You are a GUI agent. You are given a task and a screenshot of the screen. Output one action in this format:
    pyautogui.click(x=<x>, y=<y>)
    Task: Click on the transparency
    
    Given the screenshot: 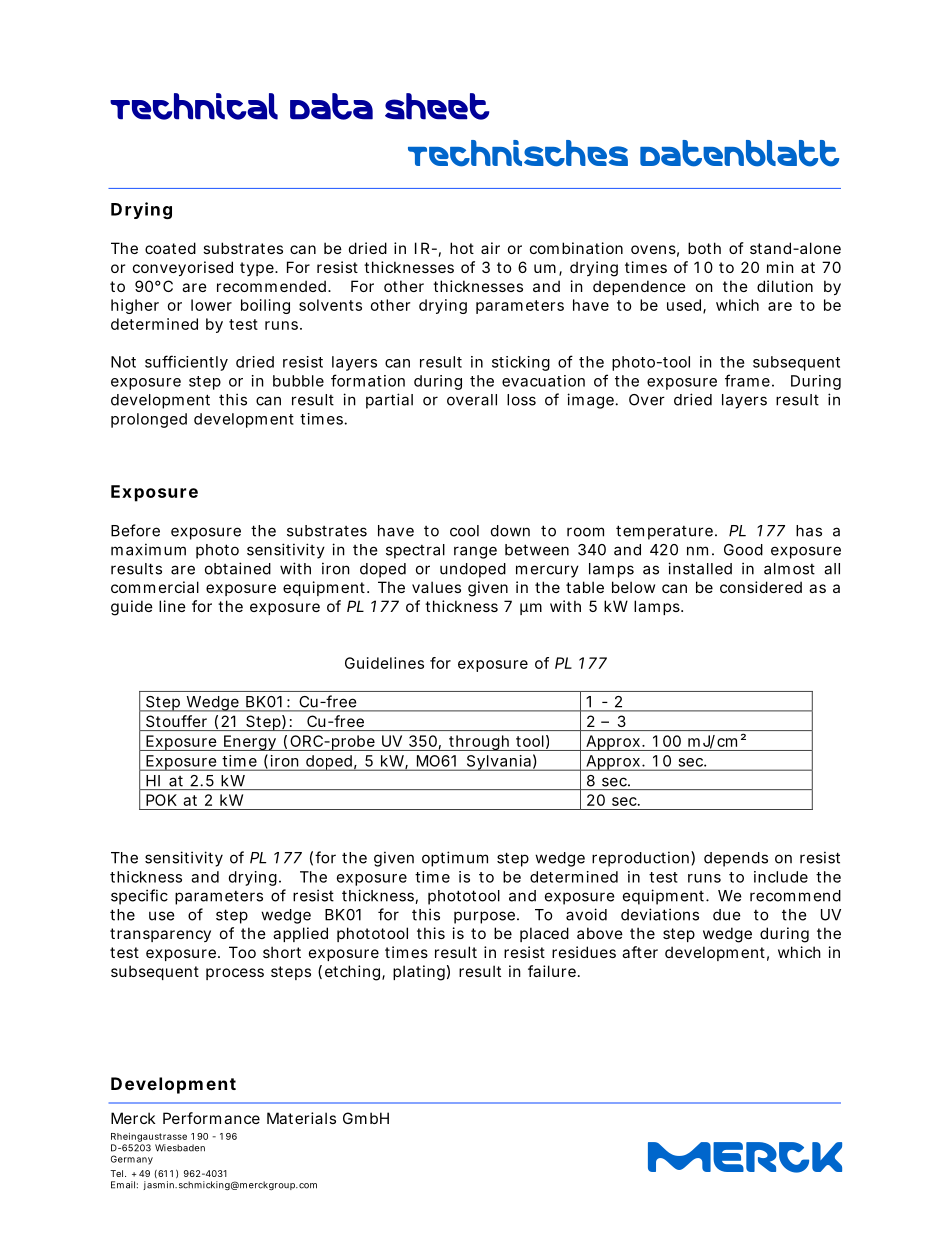 What is the action you would take?
    pyautogui.click(x=160, y=935)
